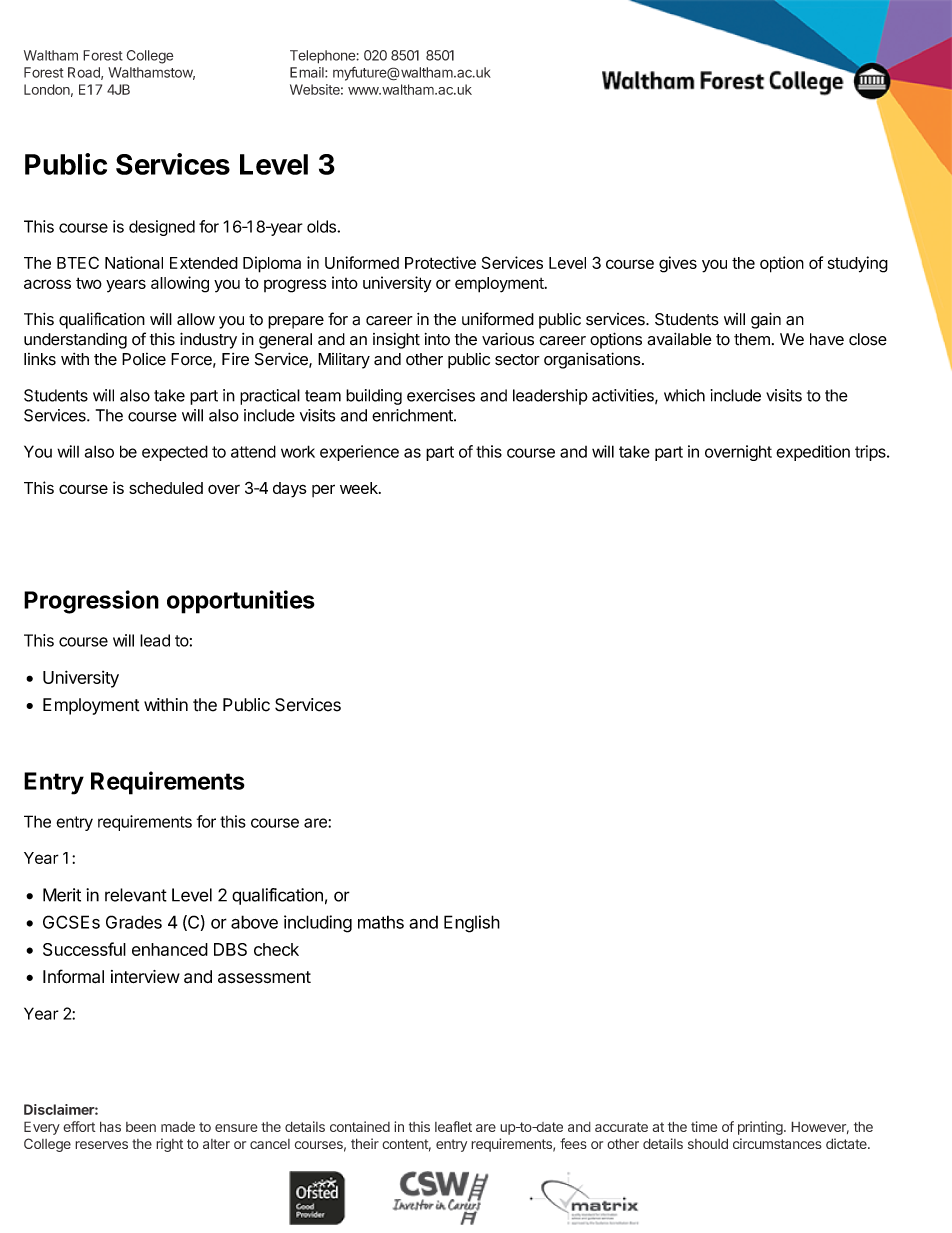 The width and height of the image is (952, 1233). What do you see at coordinates (813, 453) in the image?
I see `expedition` at bounding box center [813, 453].
